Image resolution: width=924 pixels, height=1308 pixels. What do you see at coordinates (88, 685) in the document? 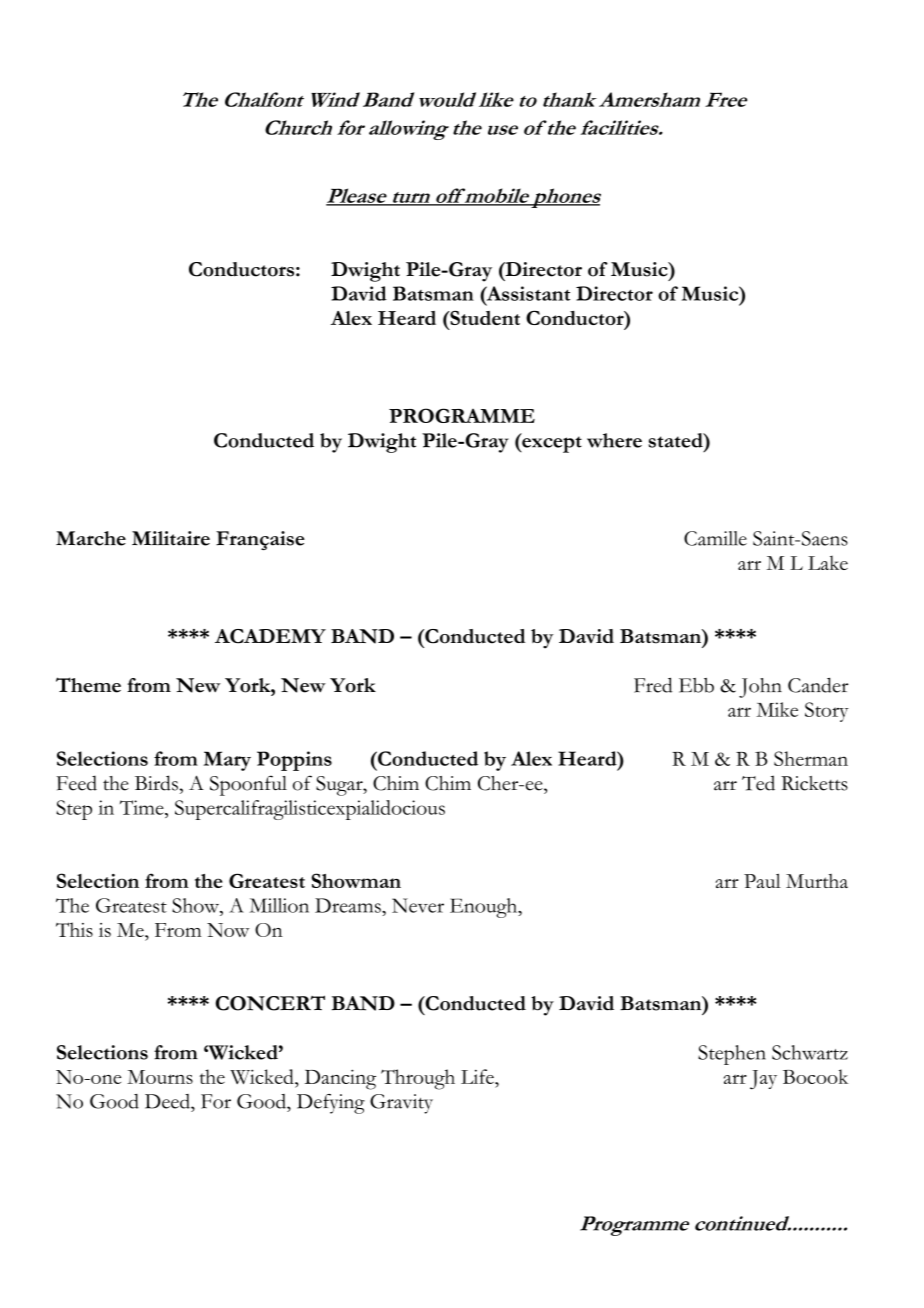
I see `Theme` at bounding box center [88, 685].
